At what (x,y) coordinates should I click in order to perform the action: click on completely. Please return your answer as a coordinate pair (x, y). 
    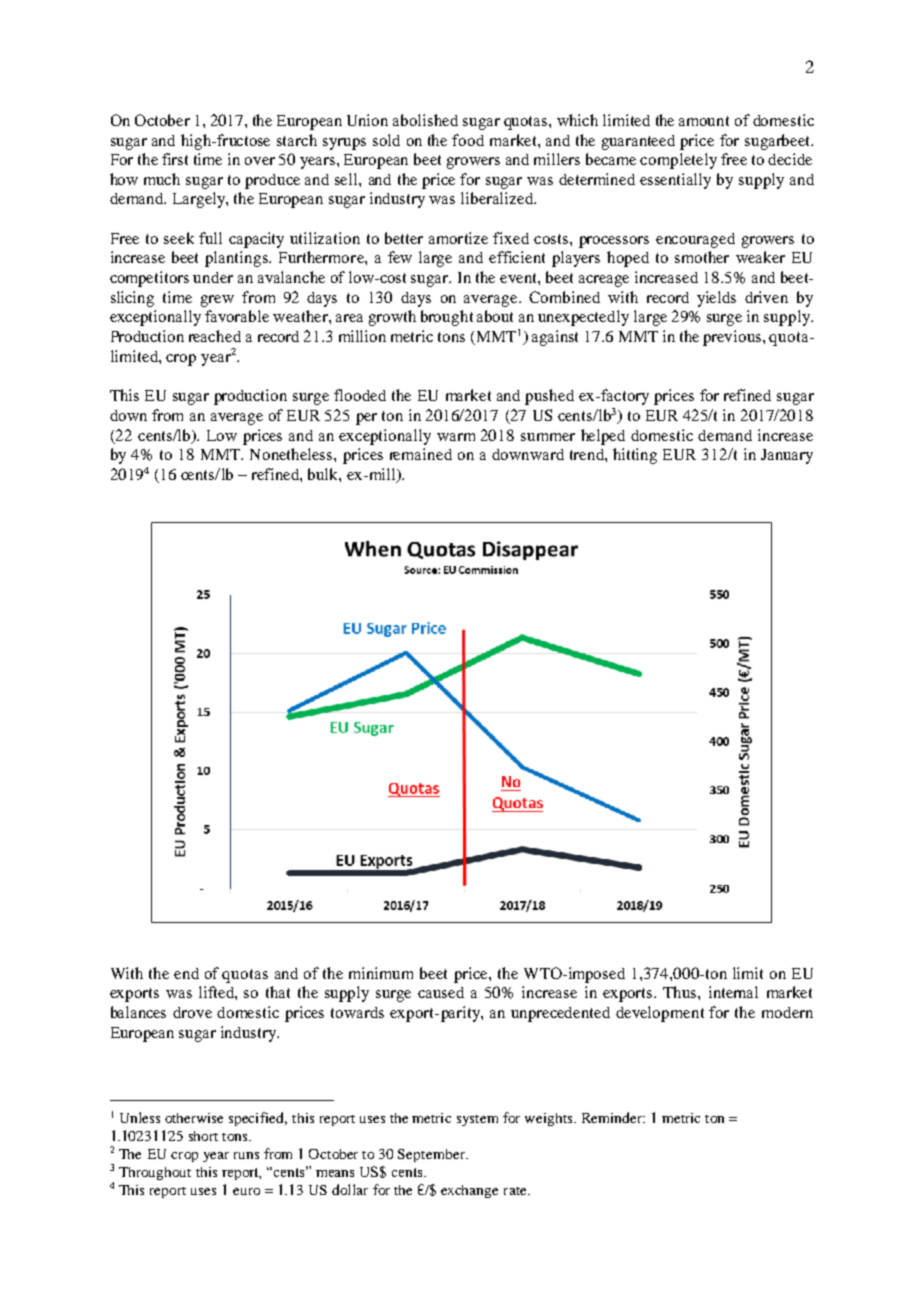
    Looking at the image, I should click on (678, 161).
